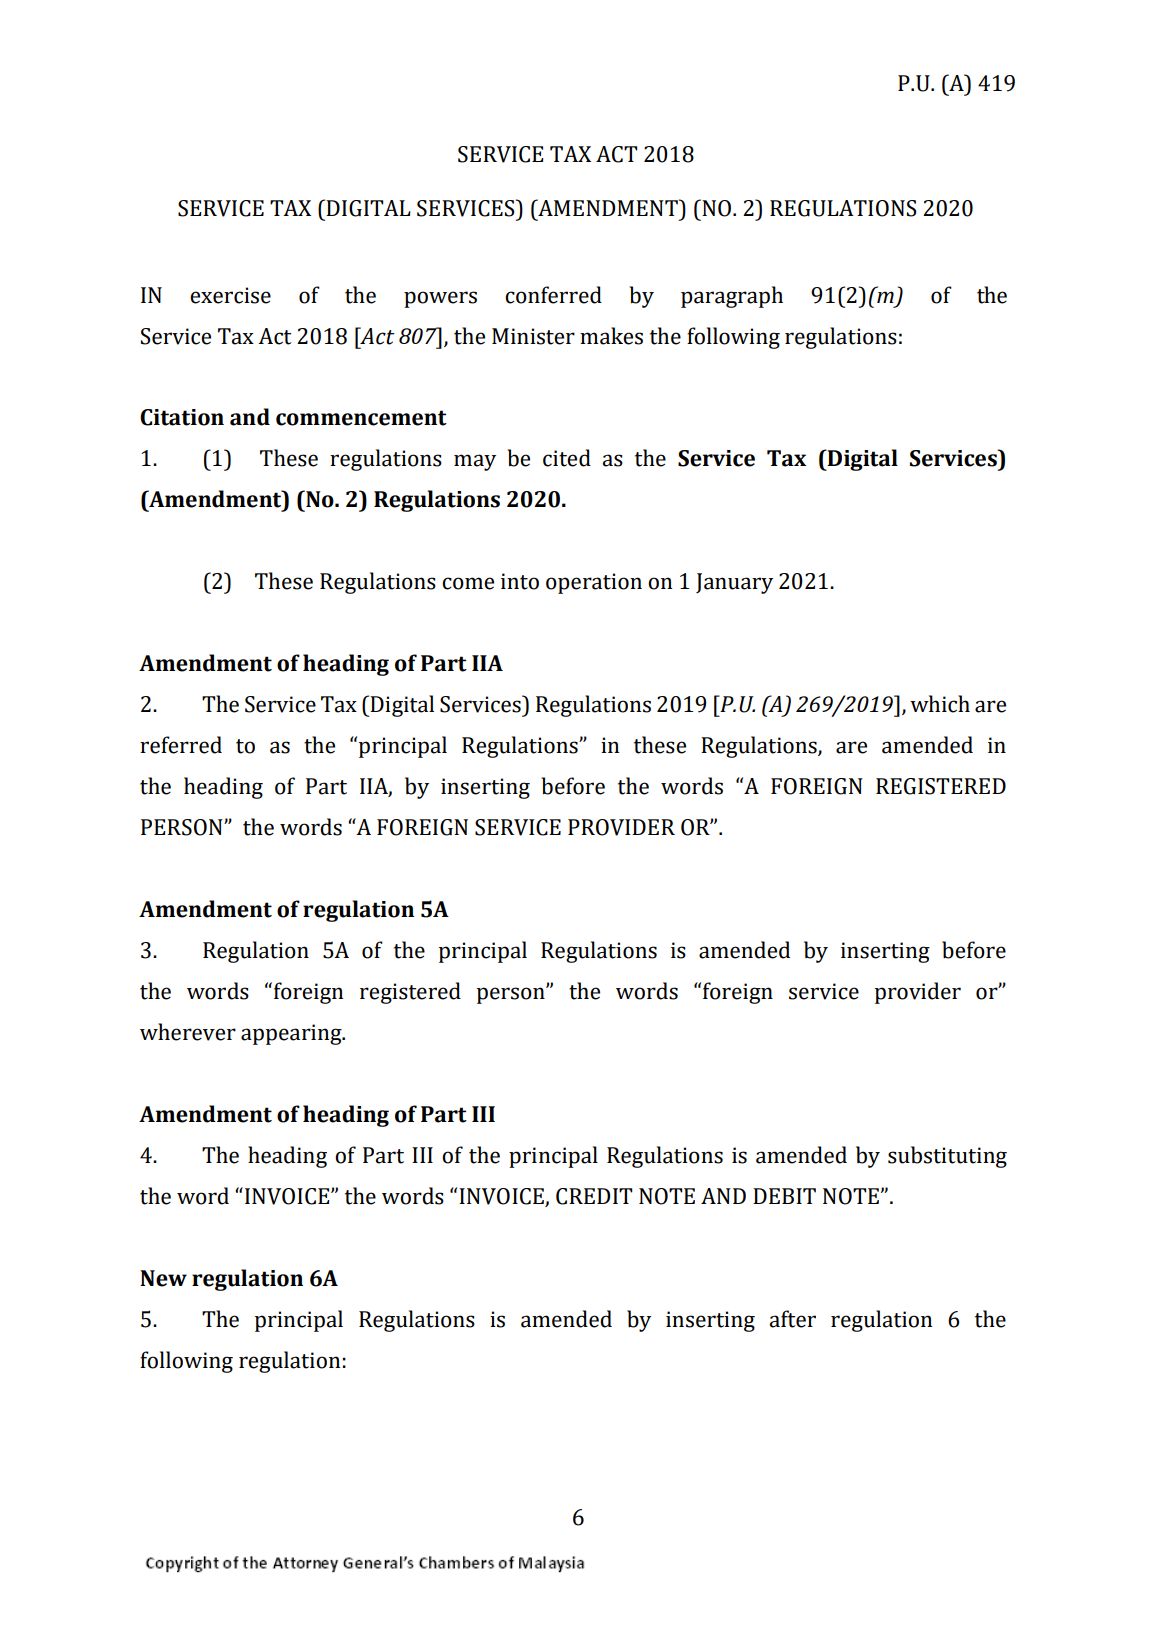  Describe the element at coordinates (230, 295) in the screenshot. I see `exercise` at that location.
